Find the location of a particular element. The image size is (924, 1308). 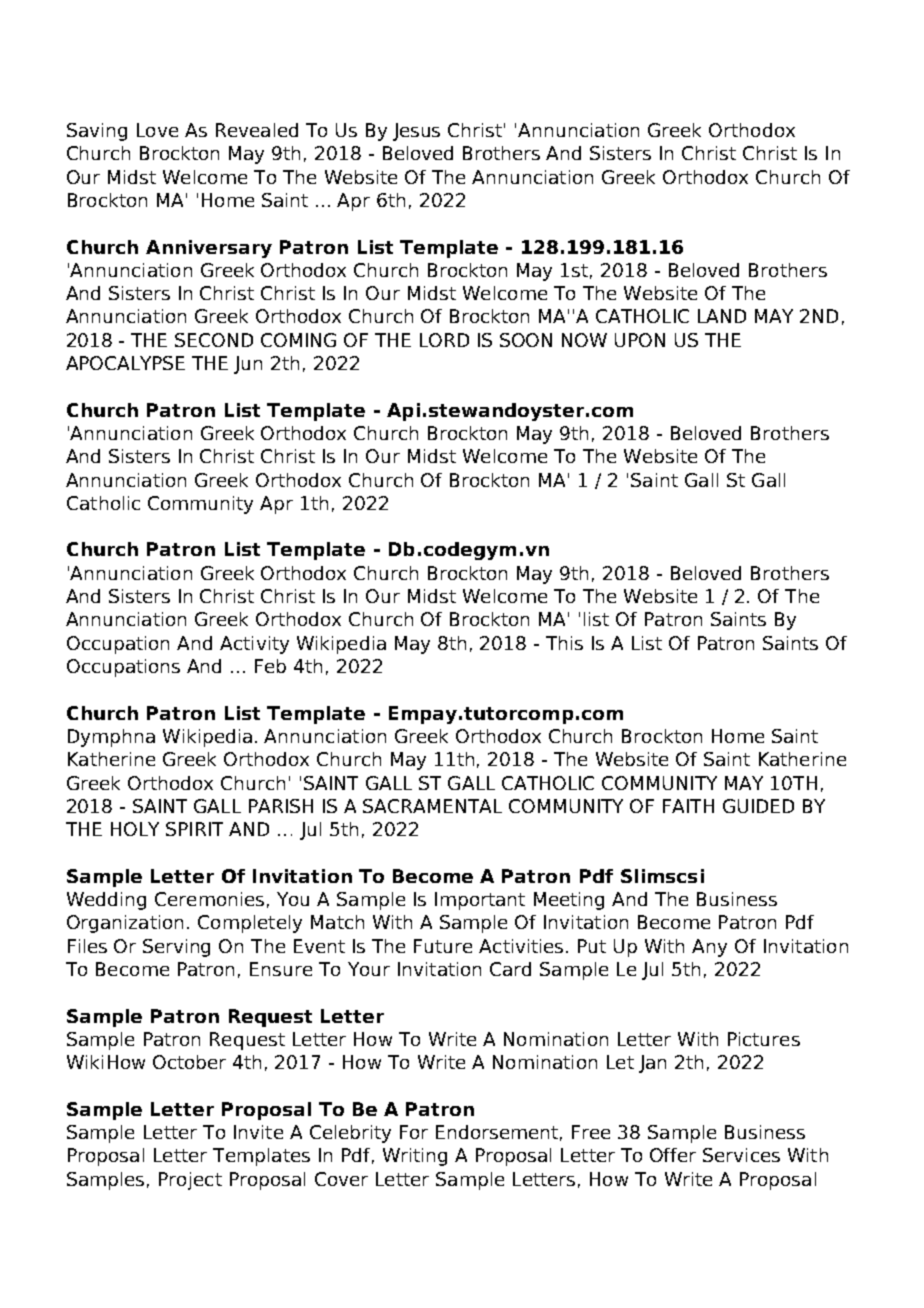

LAND is located at coordinates (722, 316).
